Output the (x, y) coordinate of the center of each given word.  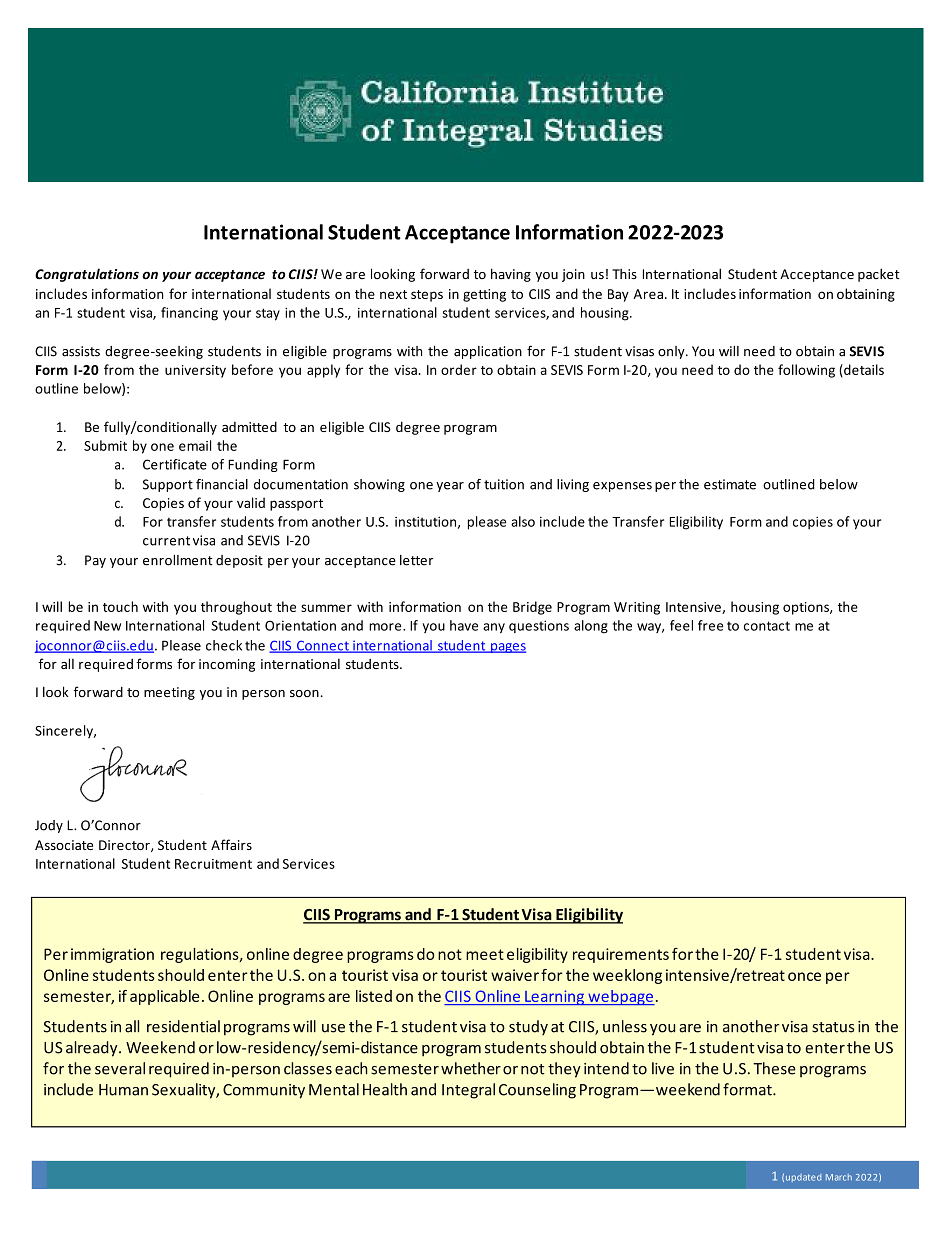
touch (120, 606)
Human (123, 1090)
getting (484, 295)
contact (767, 626)
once (804, 976)
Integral (468, 1091)
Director (125, 846)
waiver (515, 975)
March (839, 1177)
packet (879, 275)
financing (189, 314)
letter (416, 560)
